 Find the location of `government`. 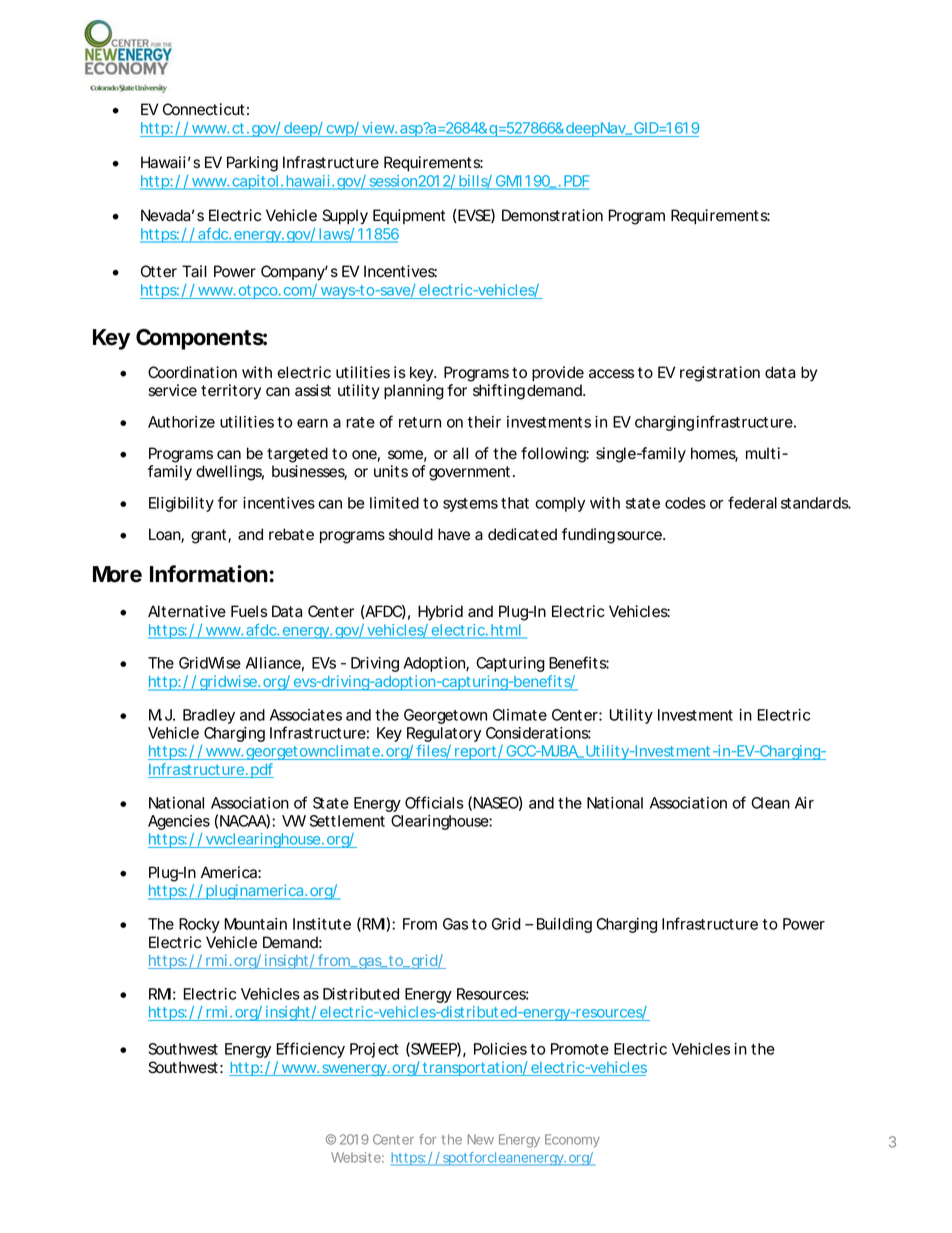

government is located at coordinates (469, 473).
